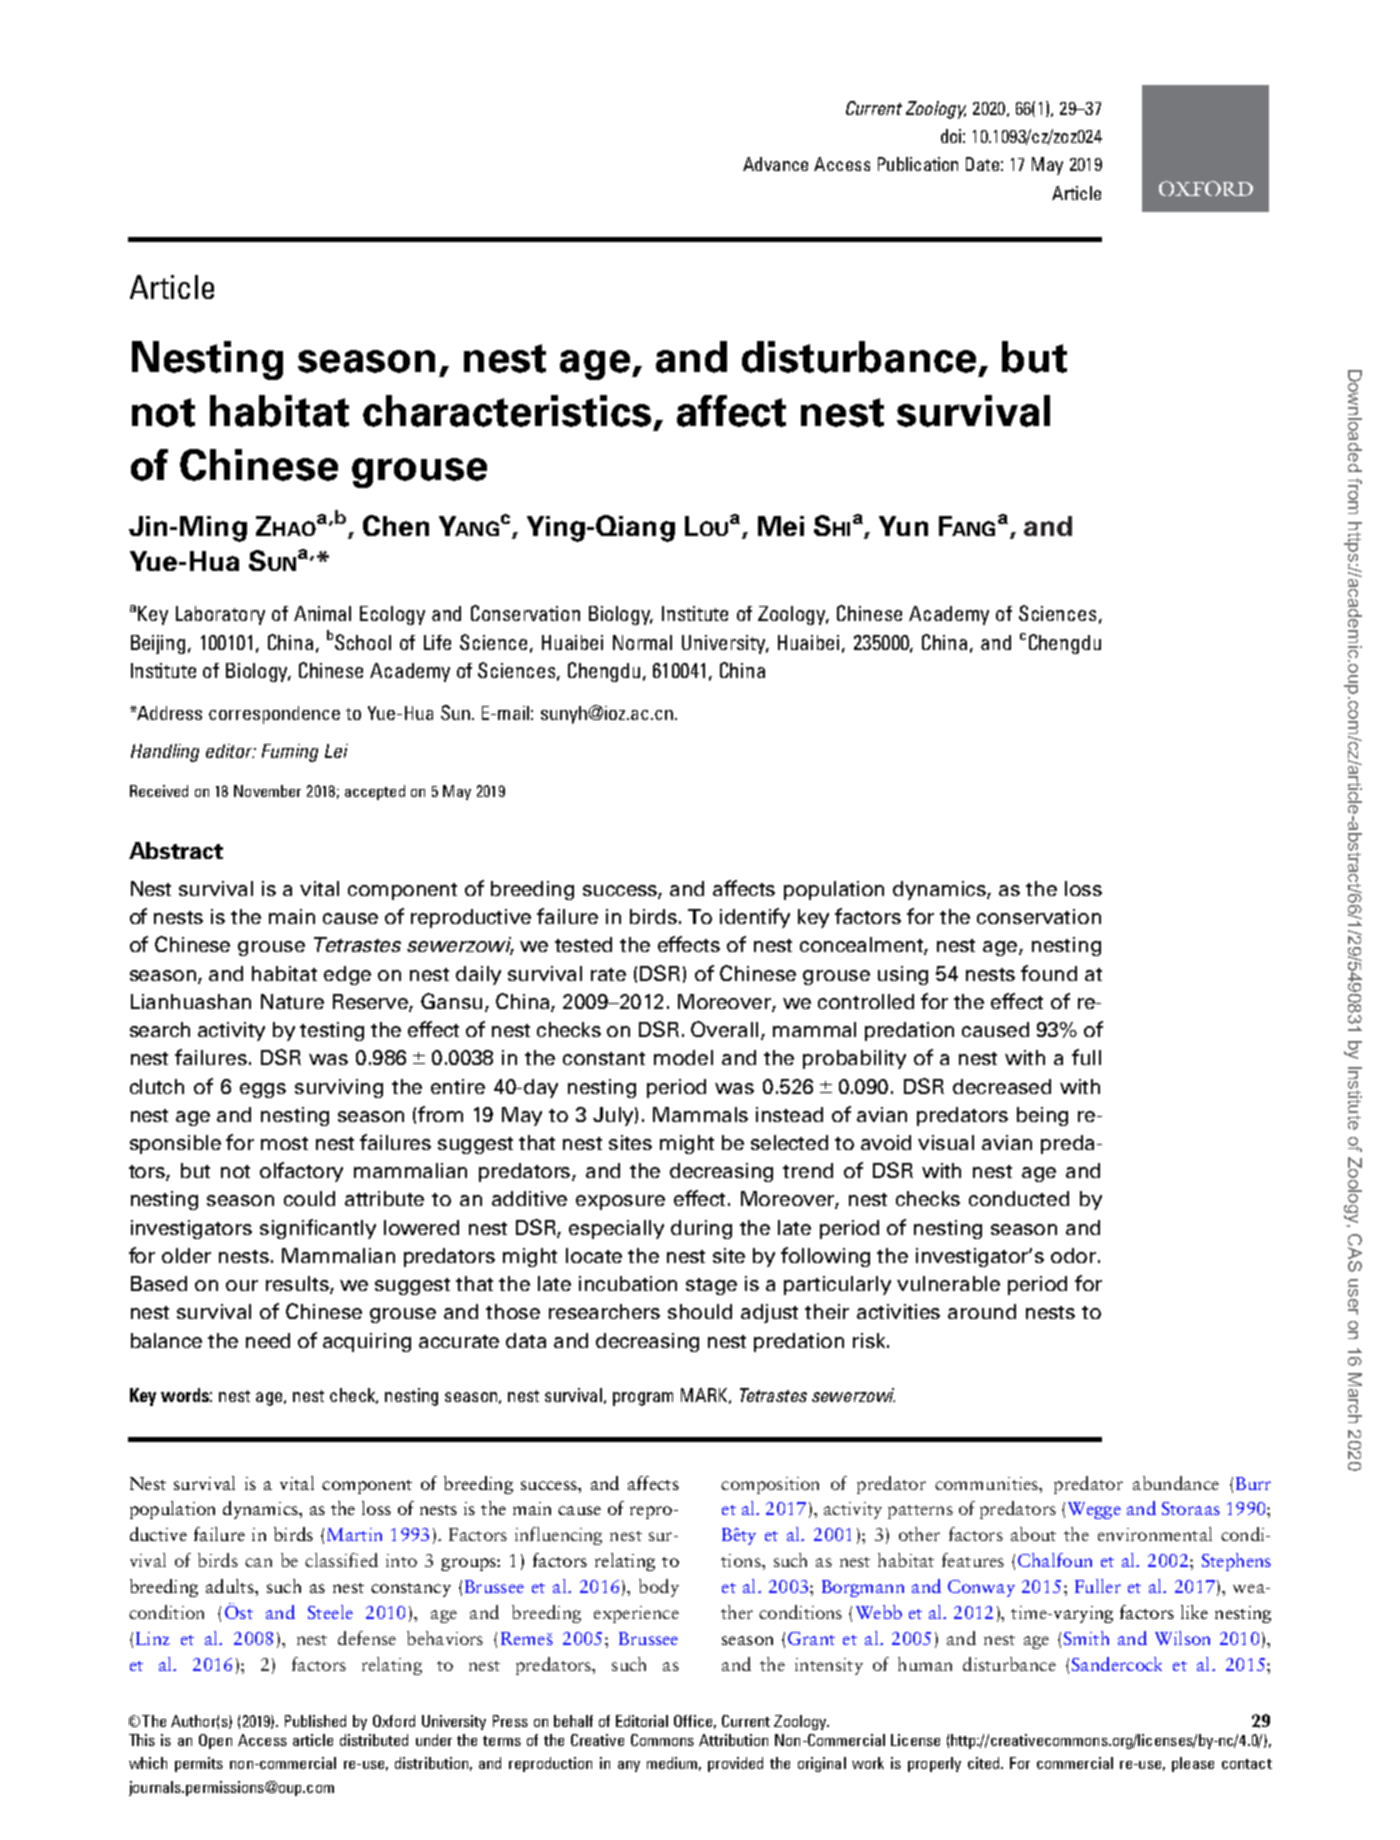  Describe the element at coordinates (982, 164) in the screenshot. I see `Date` at that location.
